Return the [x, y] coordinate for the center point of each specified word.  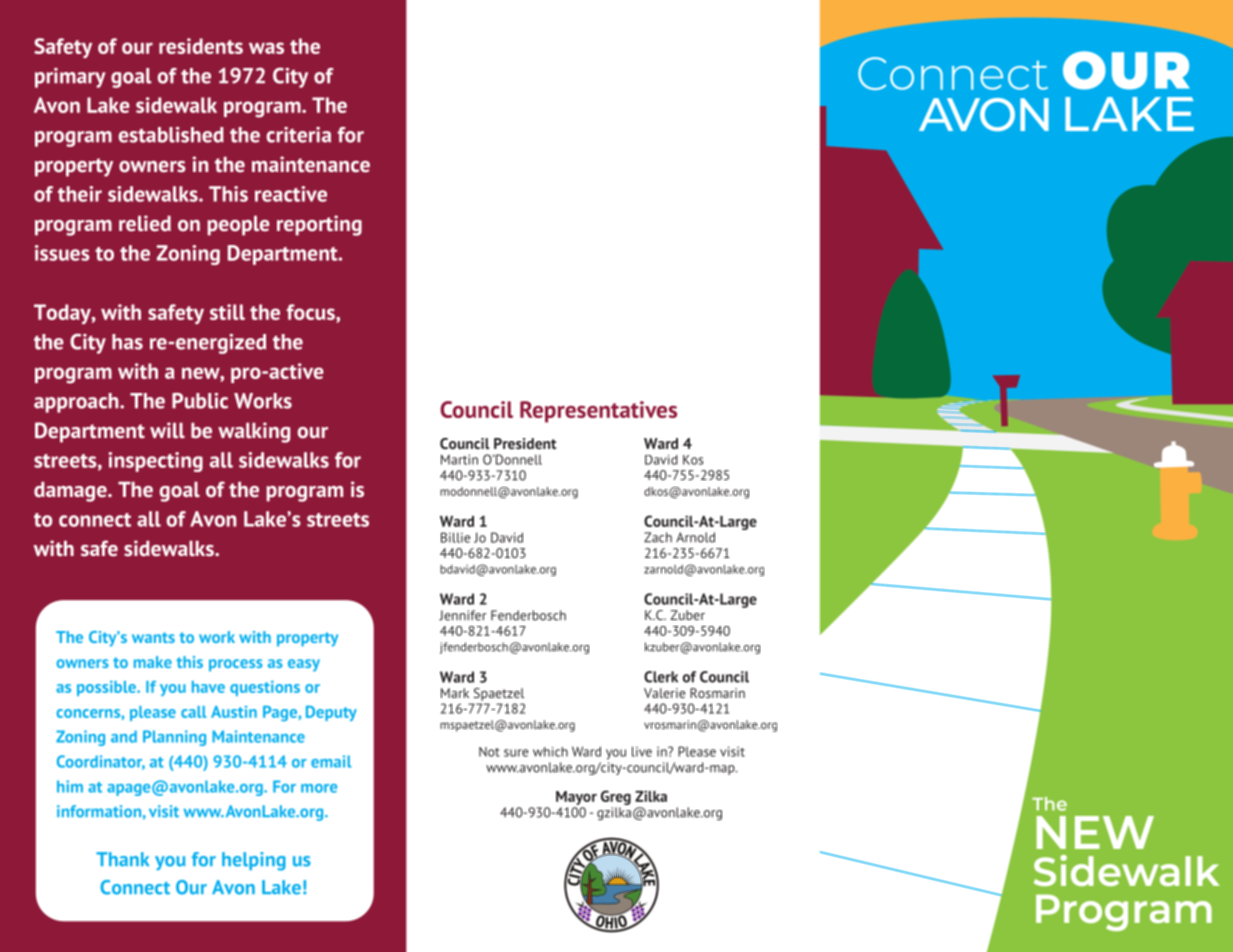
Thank [122, 859]
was [266, 48]
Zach [658, 537]
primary [70, 78]
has [127, 342]
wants [153, 637]
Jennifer [463, 615]
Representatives [598, 412]
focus [312, 312]
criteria [299, 135]
